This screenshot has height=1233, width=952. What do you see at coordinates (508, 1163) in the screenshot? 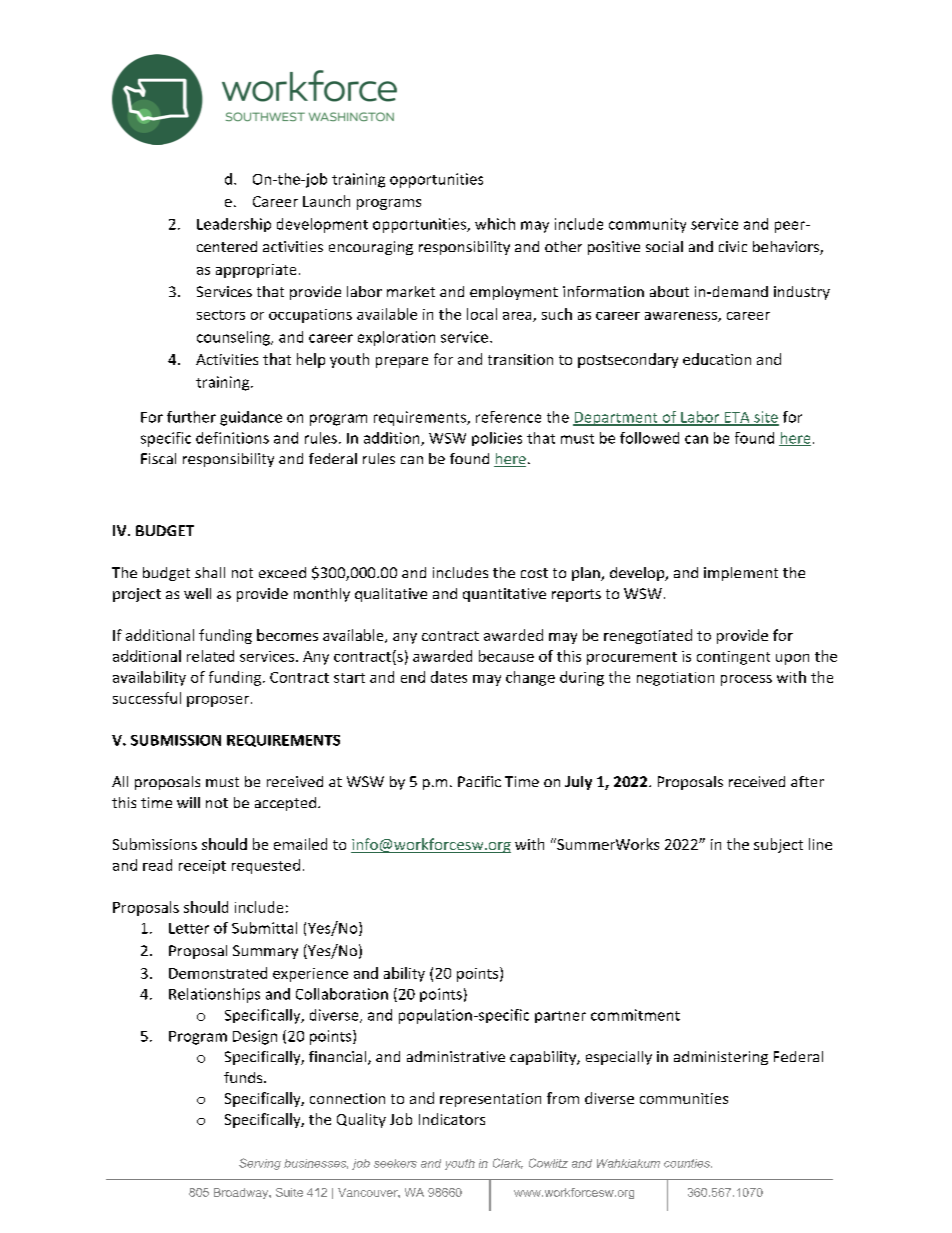
I see `Clark` at bounding box center [508, 1163].
